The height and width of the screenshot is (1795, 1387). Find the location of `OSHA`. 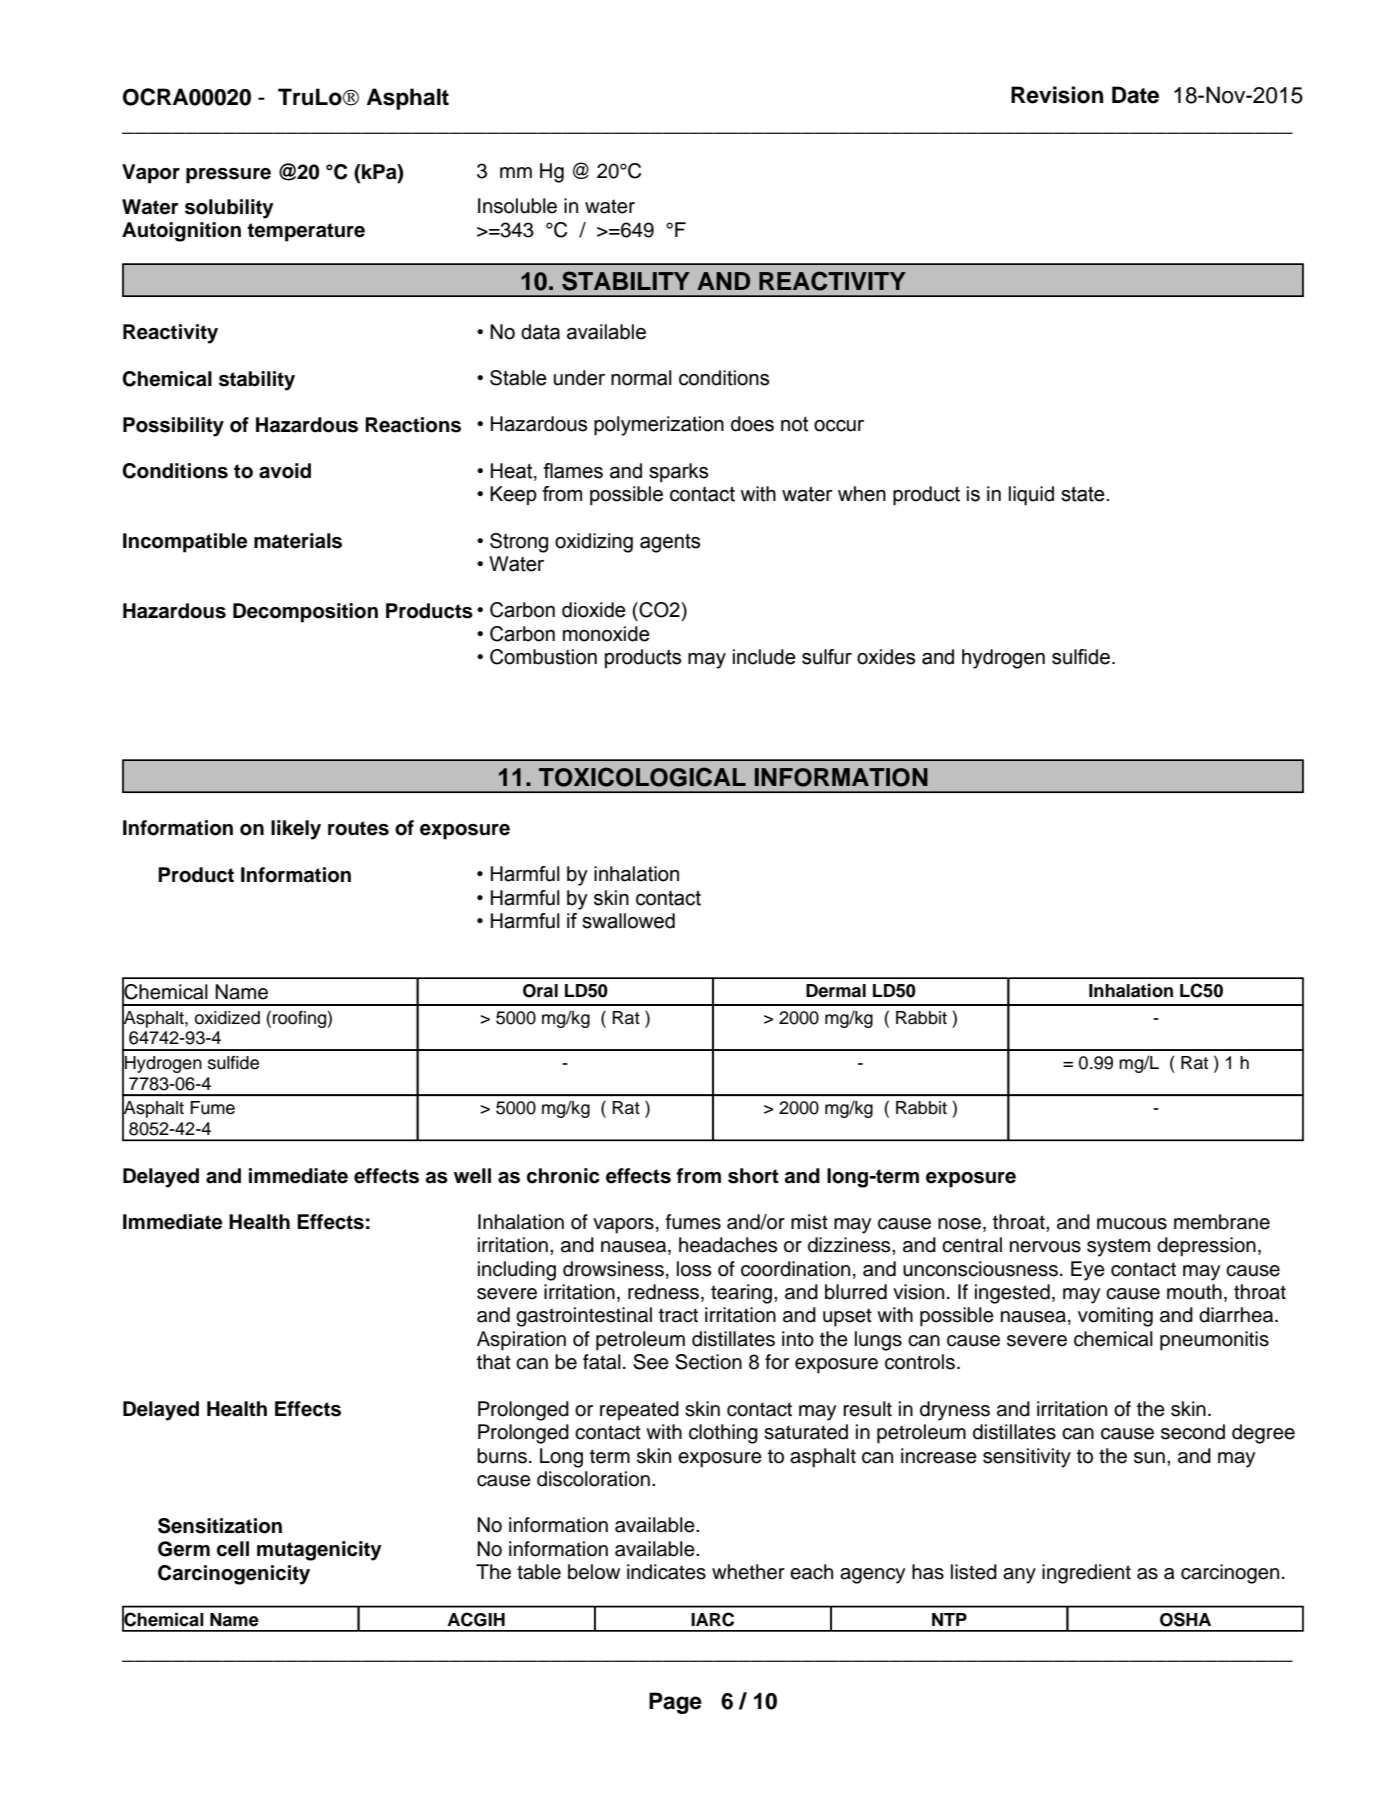

OSHA is located at coordinates (1185, 1619).
